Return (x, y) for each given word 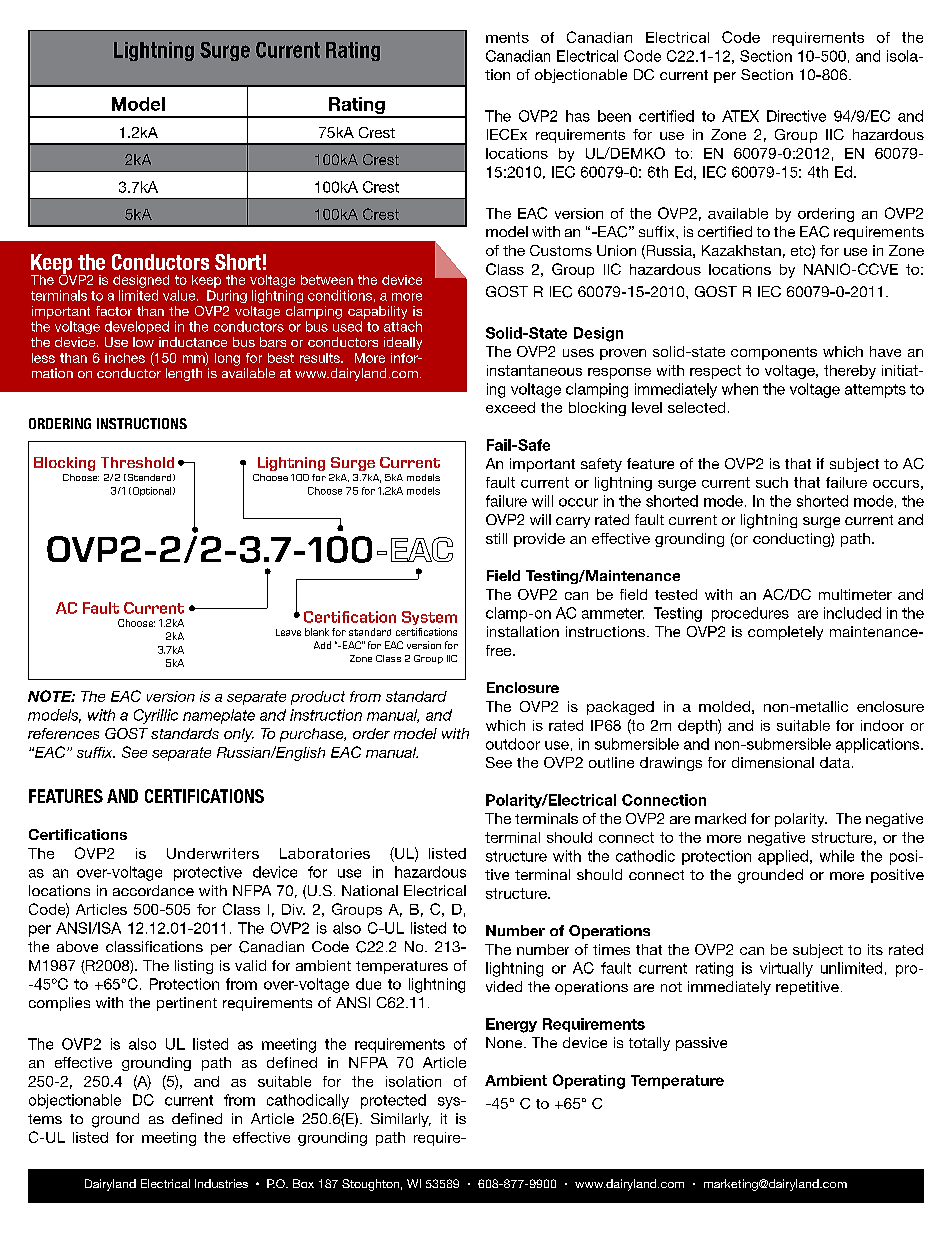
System (429, 618)
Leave (288, 632)
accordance (153, 890)
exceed (510, 407)
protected (393, 1101)
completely (785, 633)
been (614, 116)
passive (701, 1044)
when (740, 389)
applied (783, 857)
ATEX (740, 116)
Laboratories (325, 853)
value (180, 295)
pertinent (187, 1004)
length (184, 374)
